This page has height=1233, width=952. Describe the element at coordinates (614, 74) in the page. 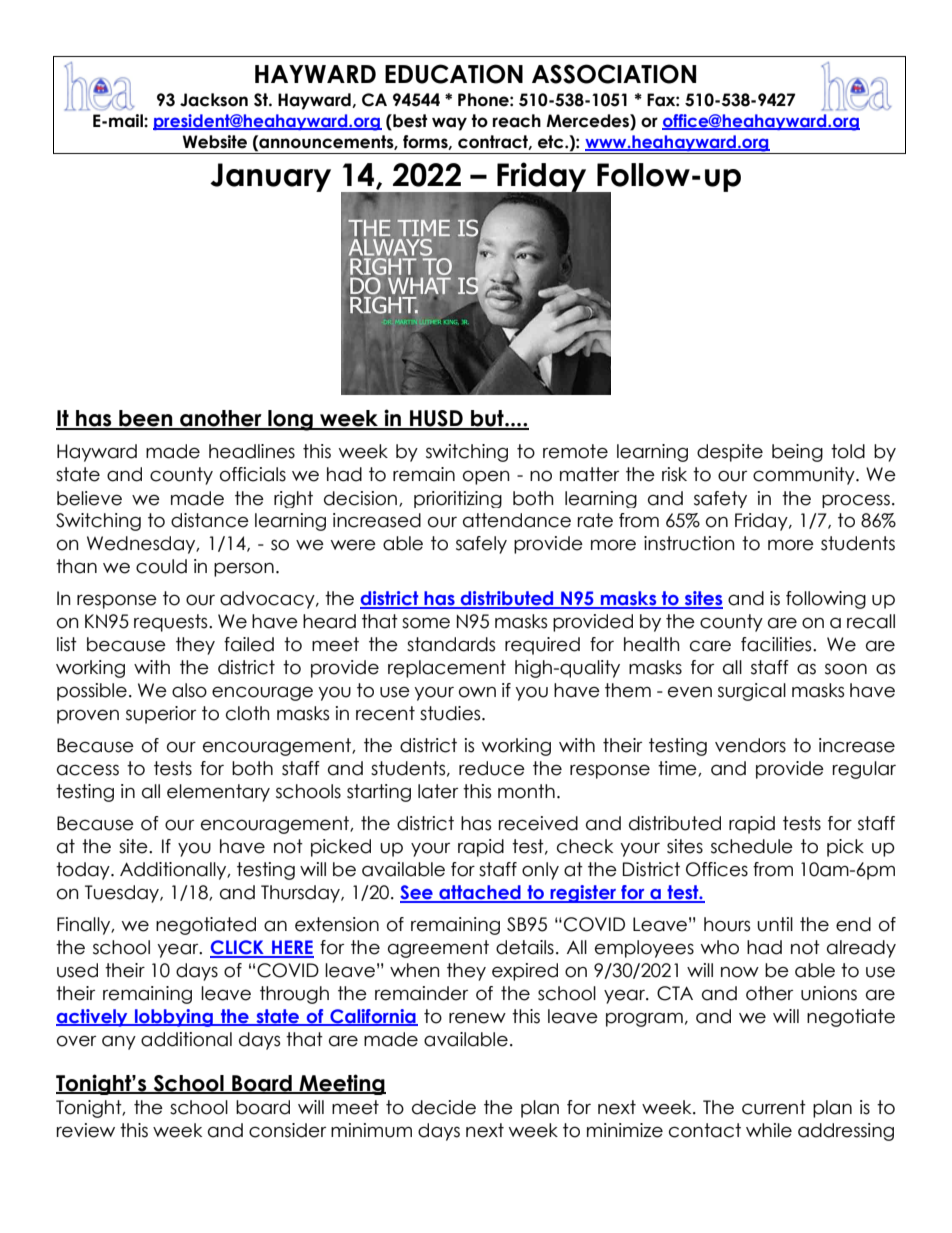

I see `ASSOCIATION` at that location.
